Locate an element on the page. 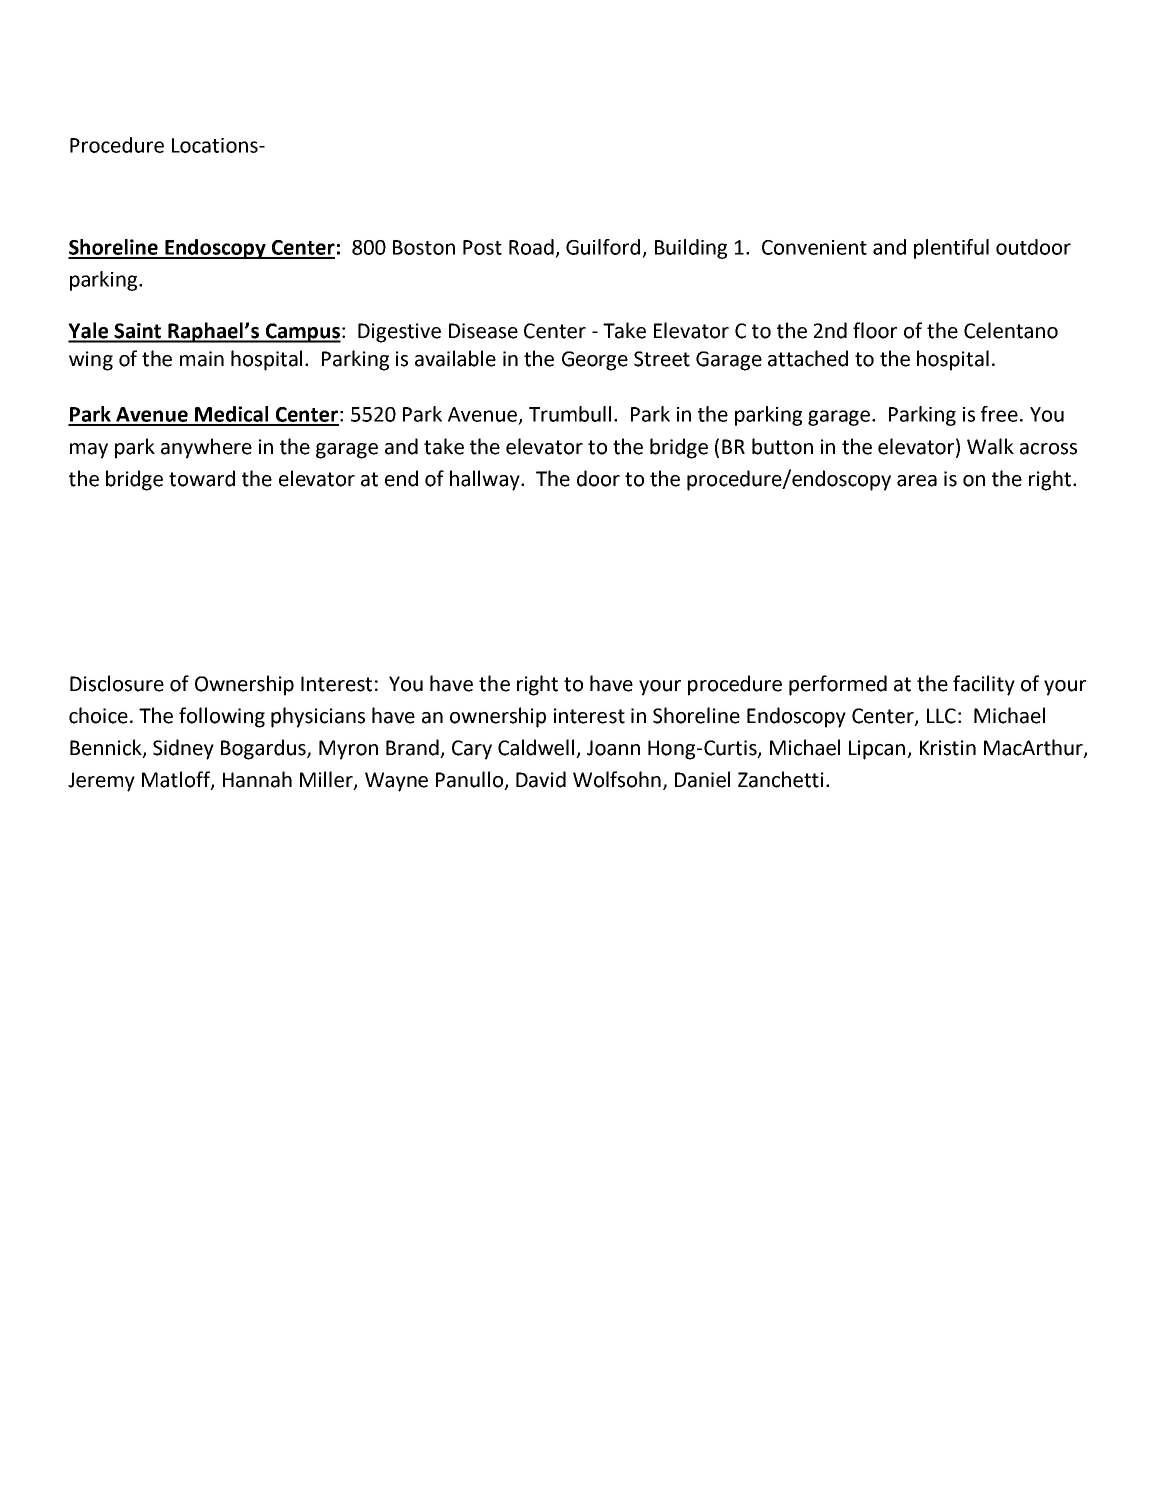 The width and height of the image is (1167, 1510). Sidney is located at coordinates (183, 749).
